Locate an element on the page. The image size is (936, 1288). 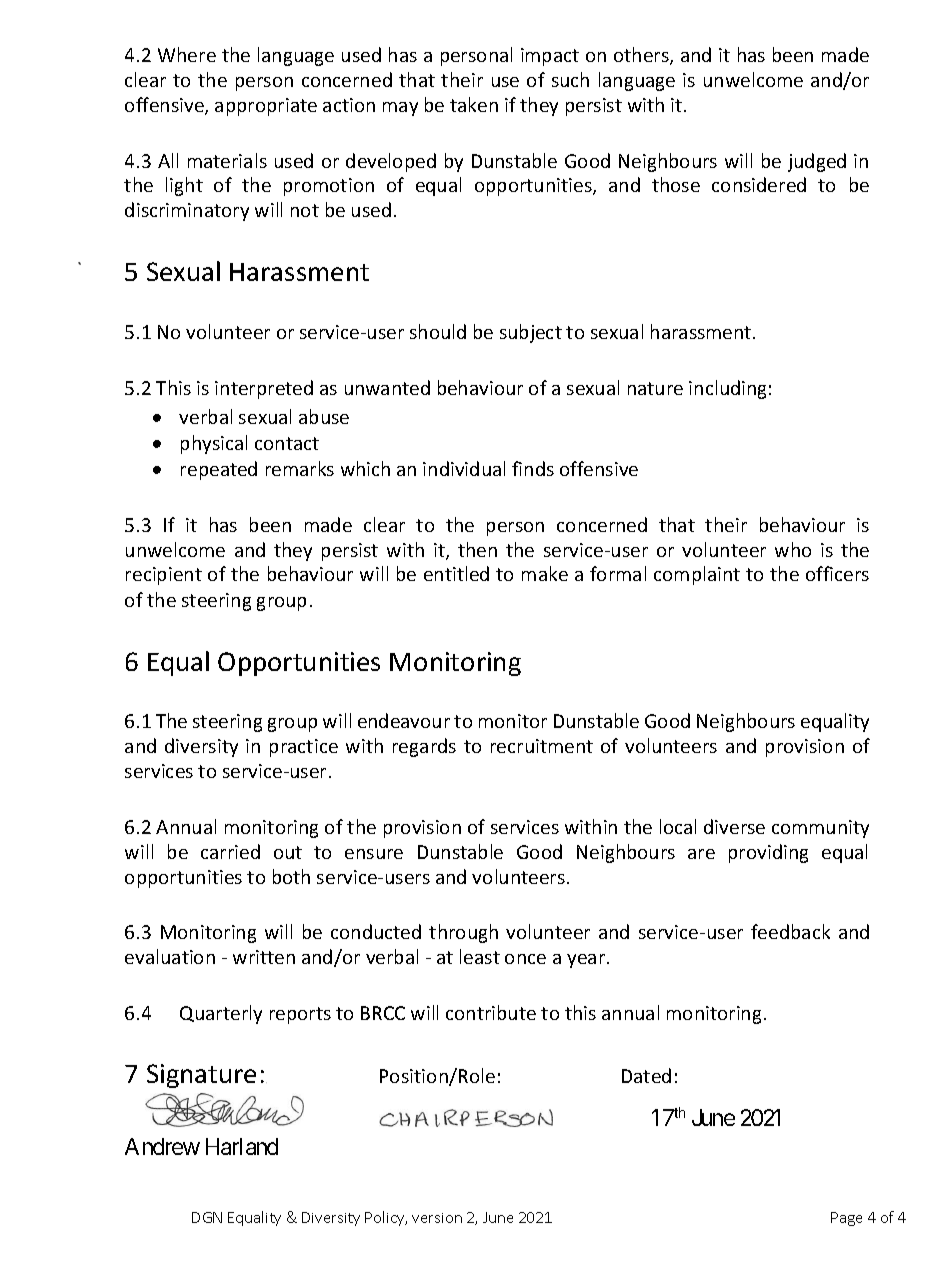
considered is located at coordinates (759, 184).
